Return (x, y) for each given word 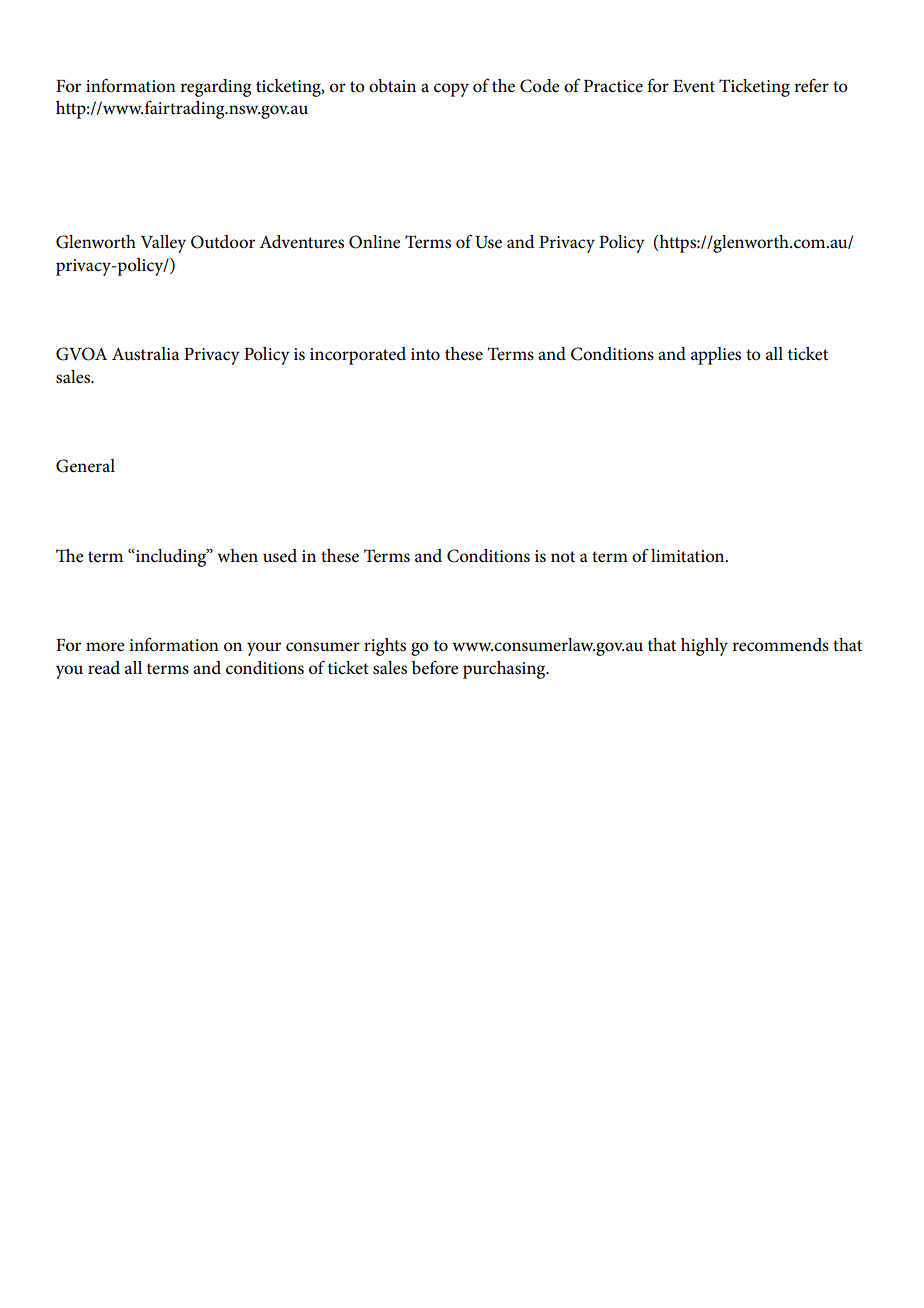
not (563, 556)
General (85, 466)
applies (716, 356)
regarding (215, 88)
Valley (163, 244)
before (435, 668)
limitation (689, 555)
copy (451, 90)
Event (694, 86)
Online (374, 242)
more (105, 647)
